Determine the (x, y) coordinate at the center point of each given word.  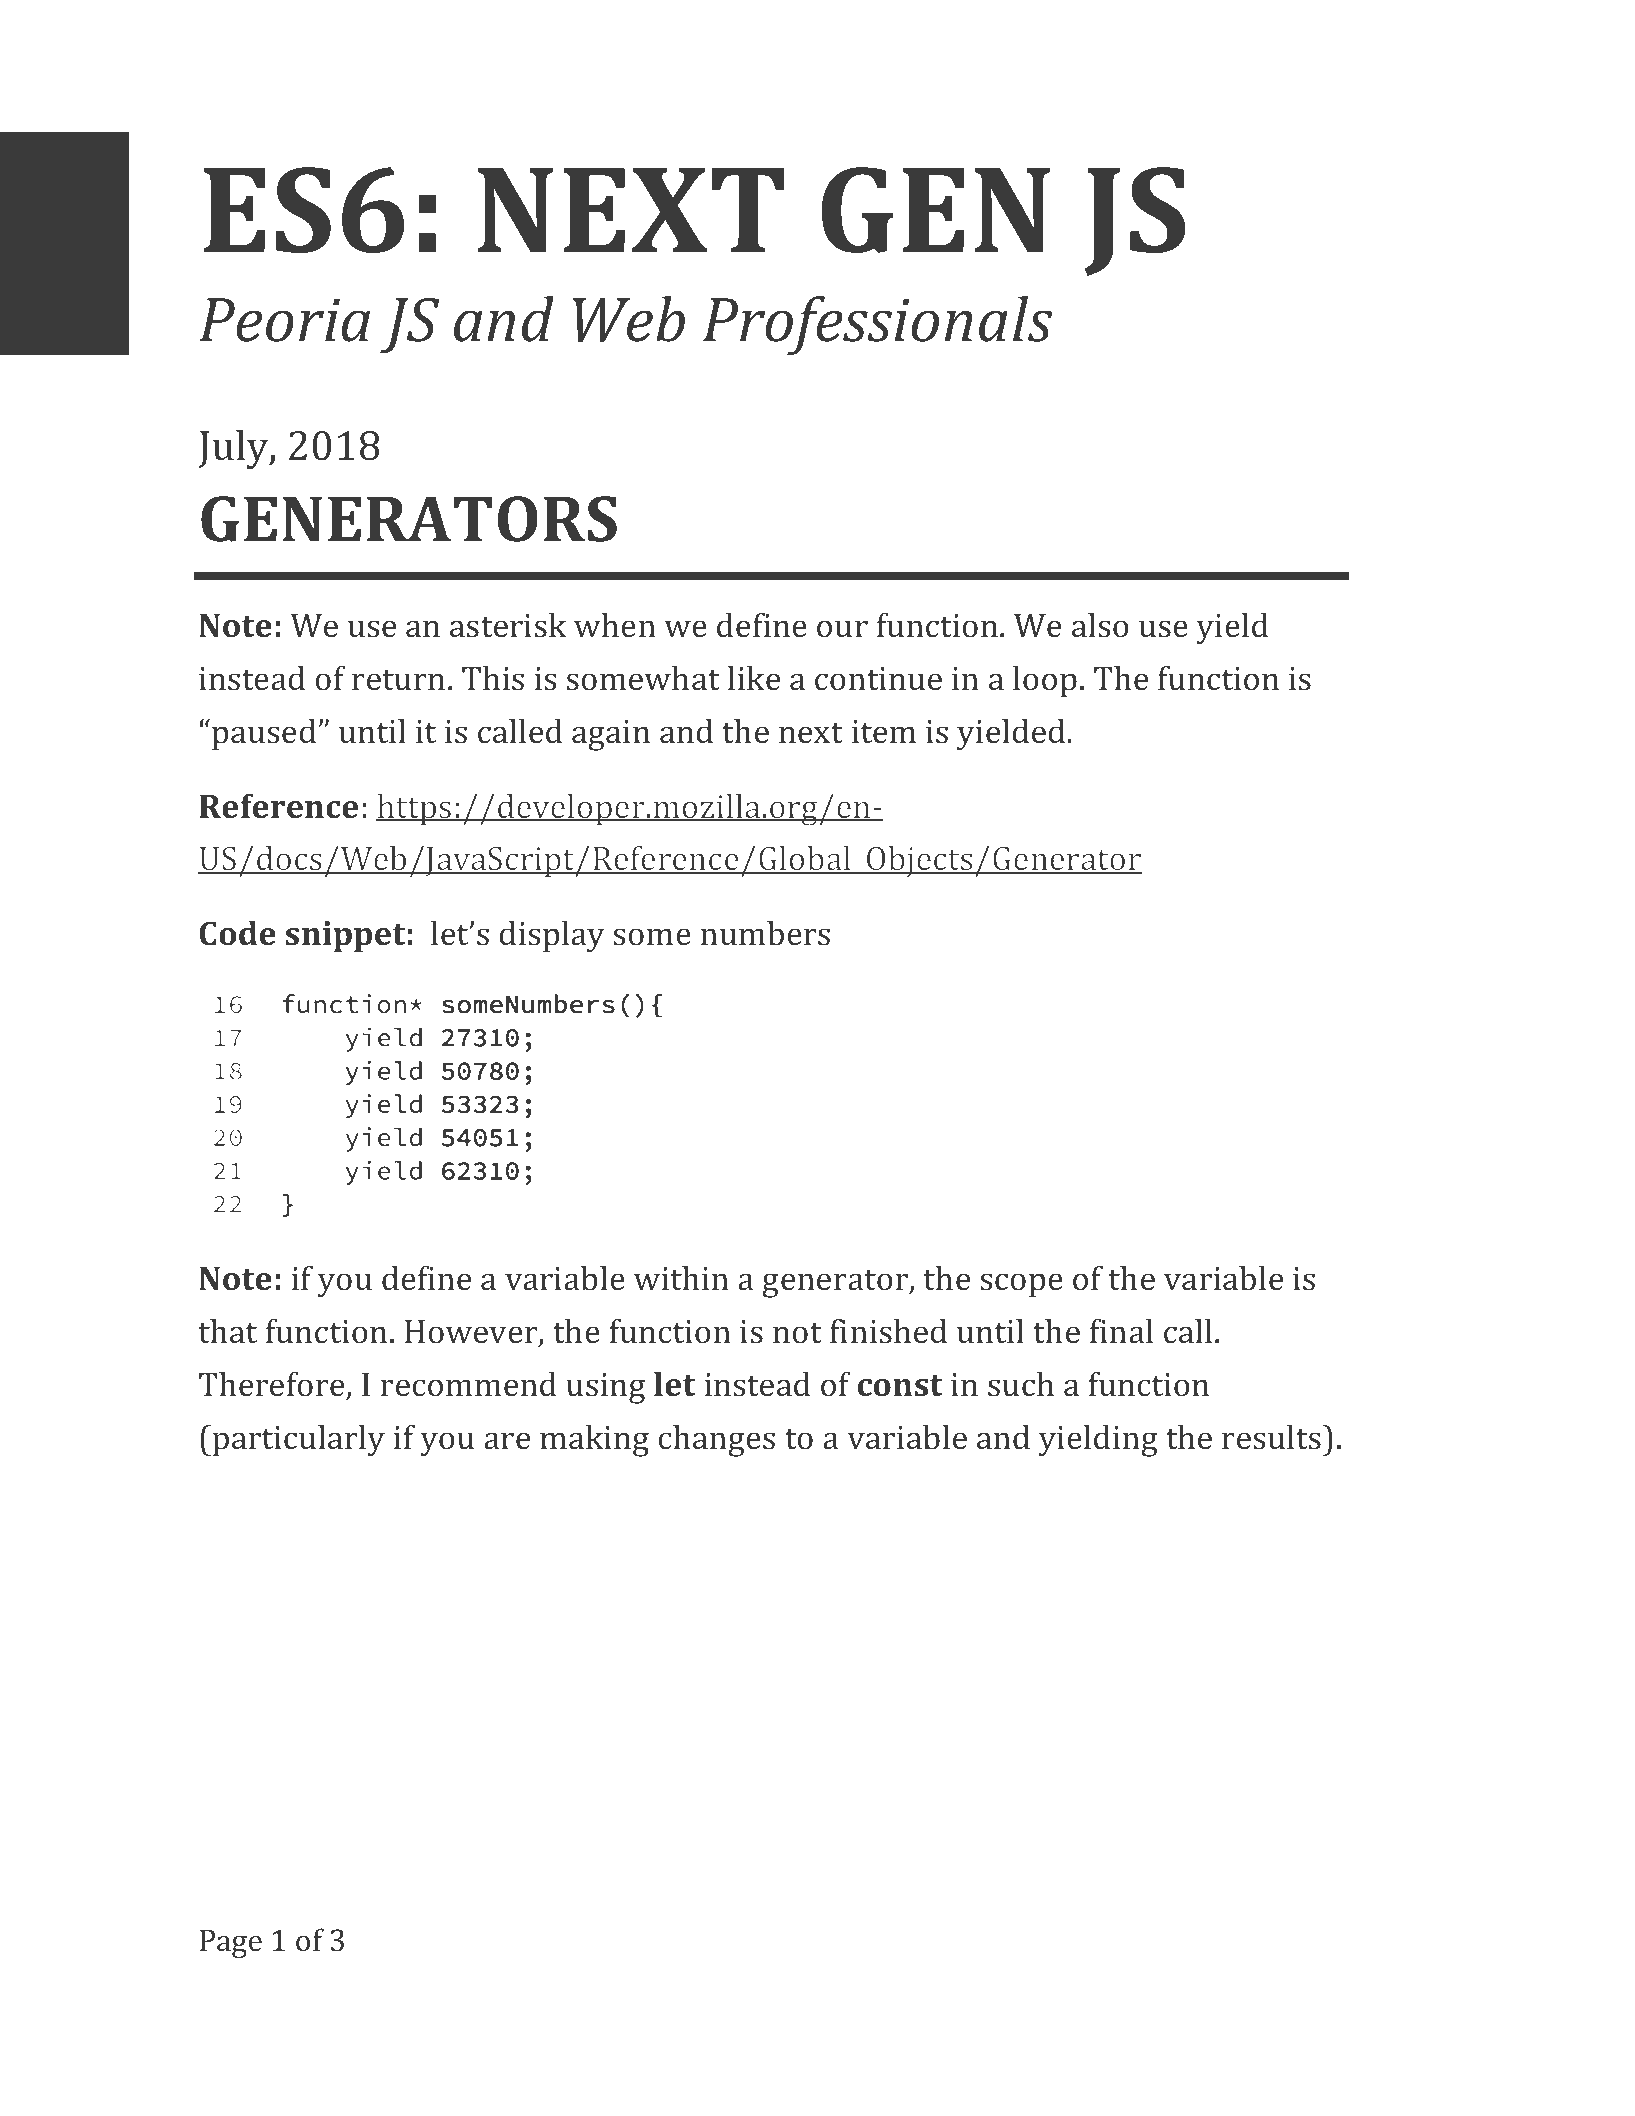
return (398, 680)
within (681, 1278)
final (1121, 1330)
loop (1045, 682)
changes (716, 1441)
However (472, 1333)
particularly (297, 1441)
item (884, 732)
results (1272, 1437)
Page (231, 1943)
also (1100, 625)
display (552, 937)
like (753, 678)
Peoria (284, 320)
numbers (765, 933)
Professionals (878, 325)
